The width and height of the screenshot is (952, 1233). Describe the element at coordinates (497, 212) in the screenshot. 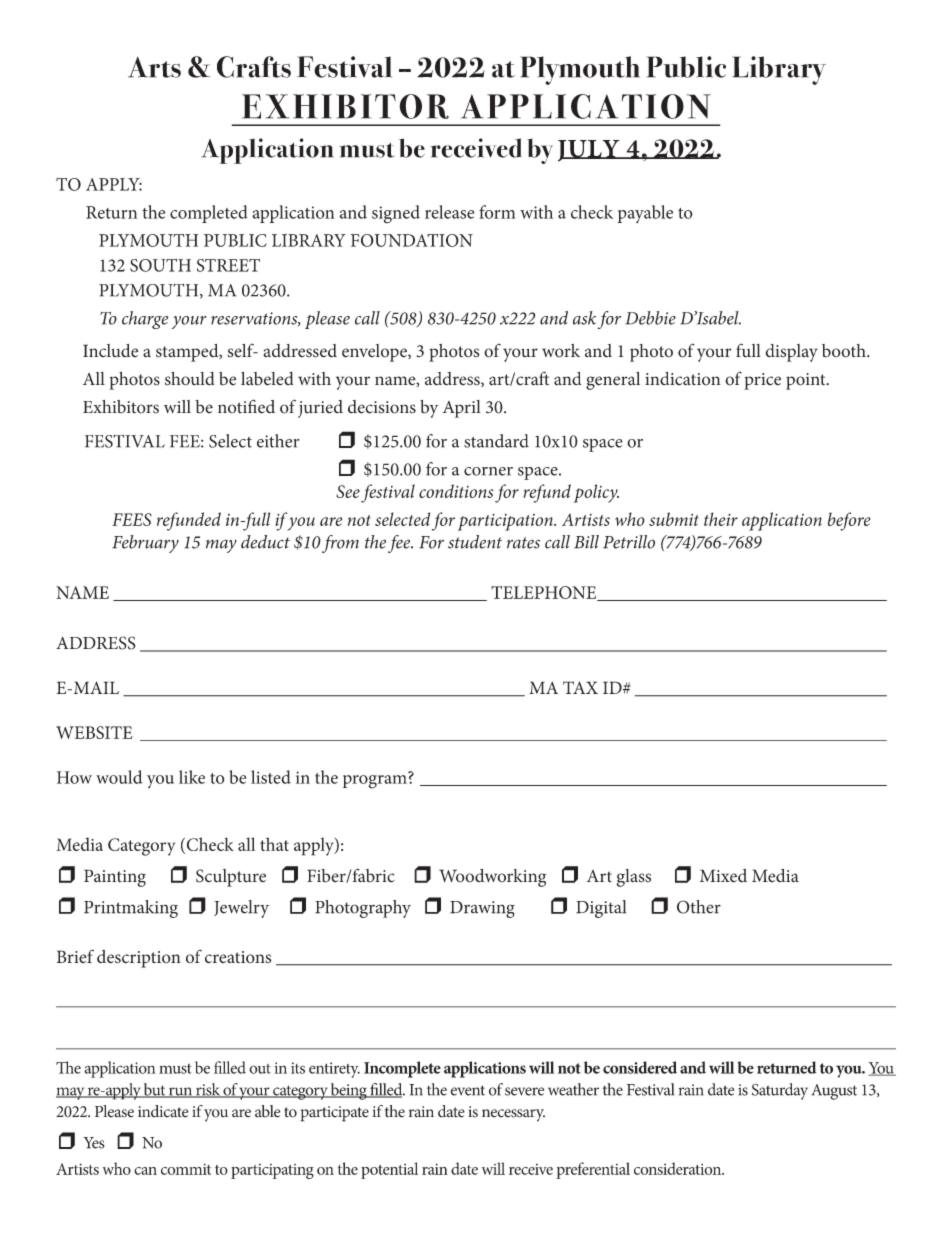

I see `form` at that location.
